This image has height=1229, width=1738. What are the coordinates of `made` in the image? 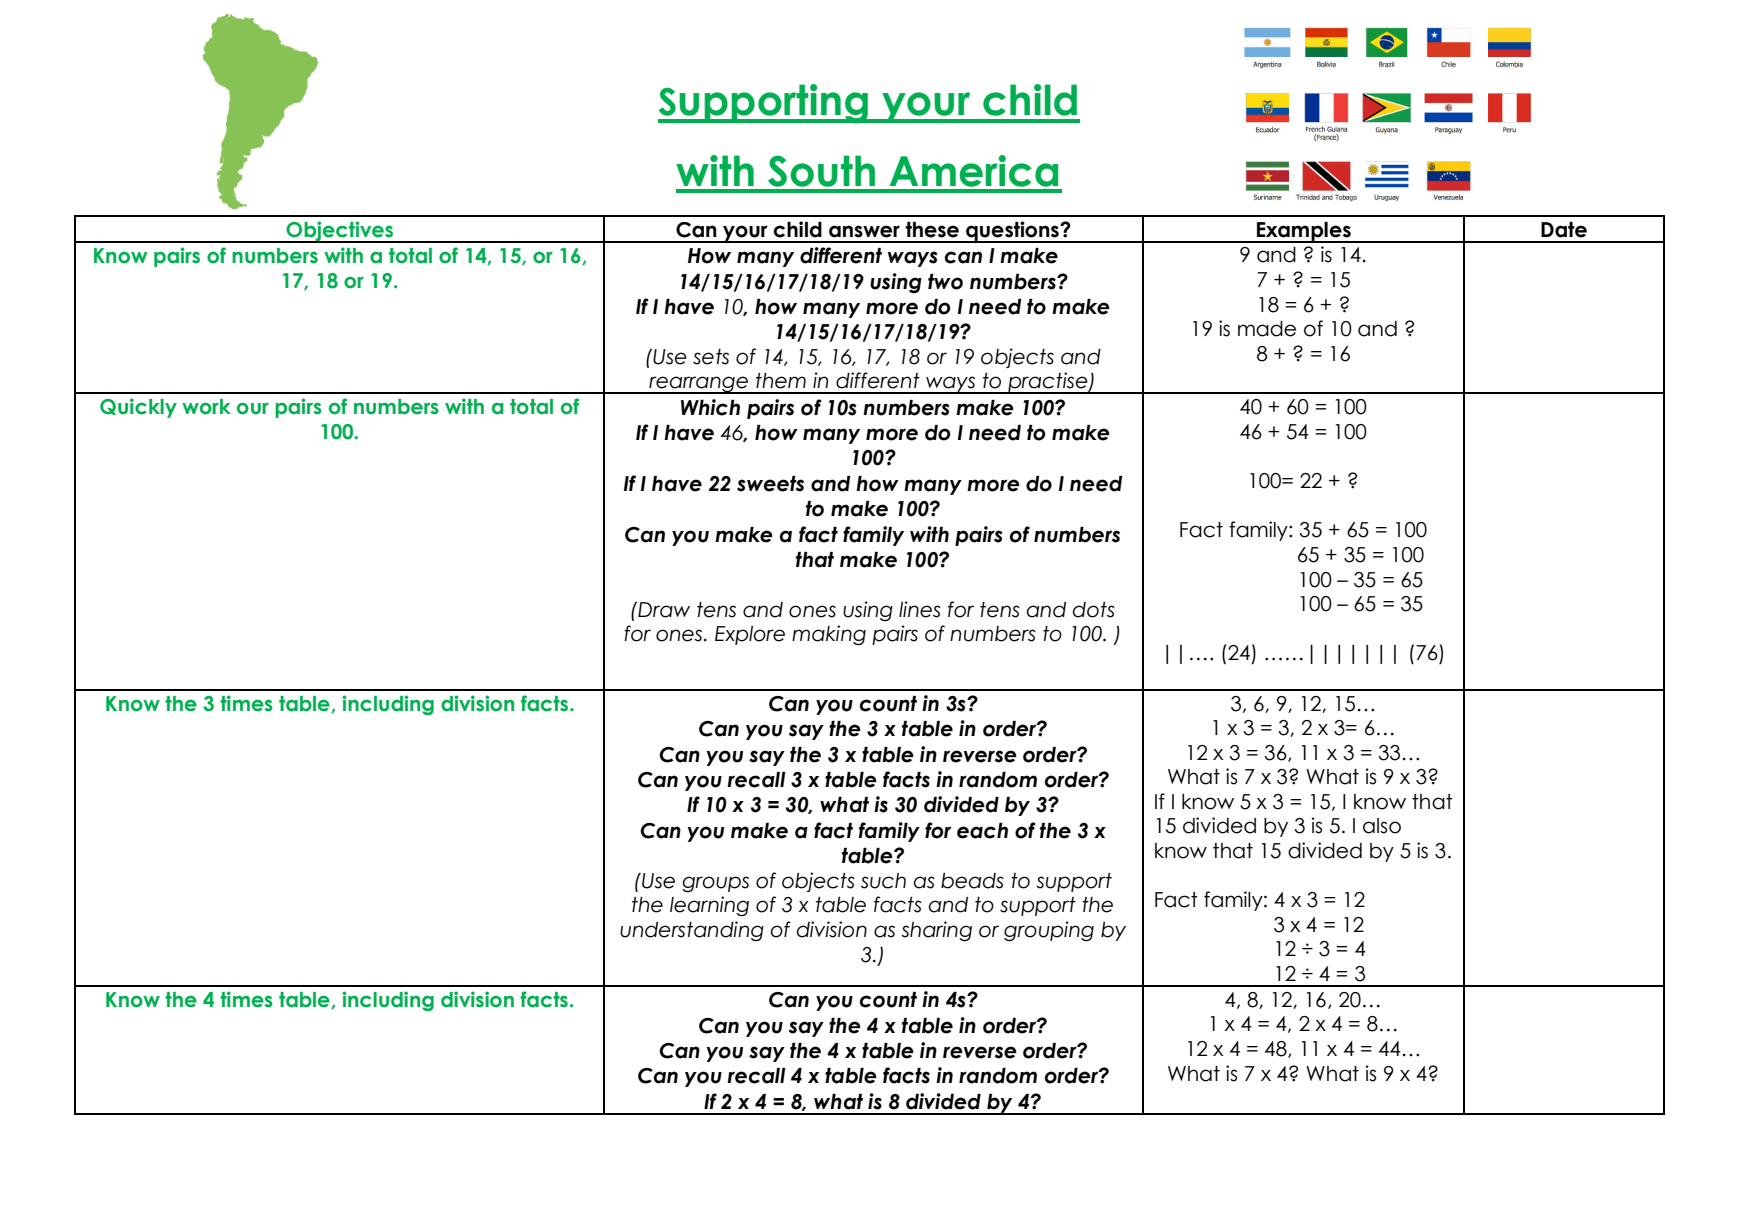 It's located at (1267, 329).
